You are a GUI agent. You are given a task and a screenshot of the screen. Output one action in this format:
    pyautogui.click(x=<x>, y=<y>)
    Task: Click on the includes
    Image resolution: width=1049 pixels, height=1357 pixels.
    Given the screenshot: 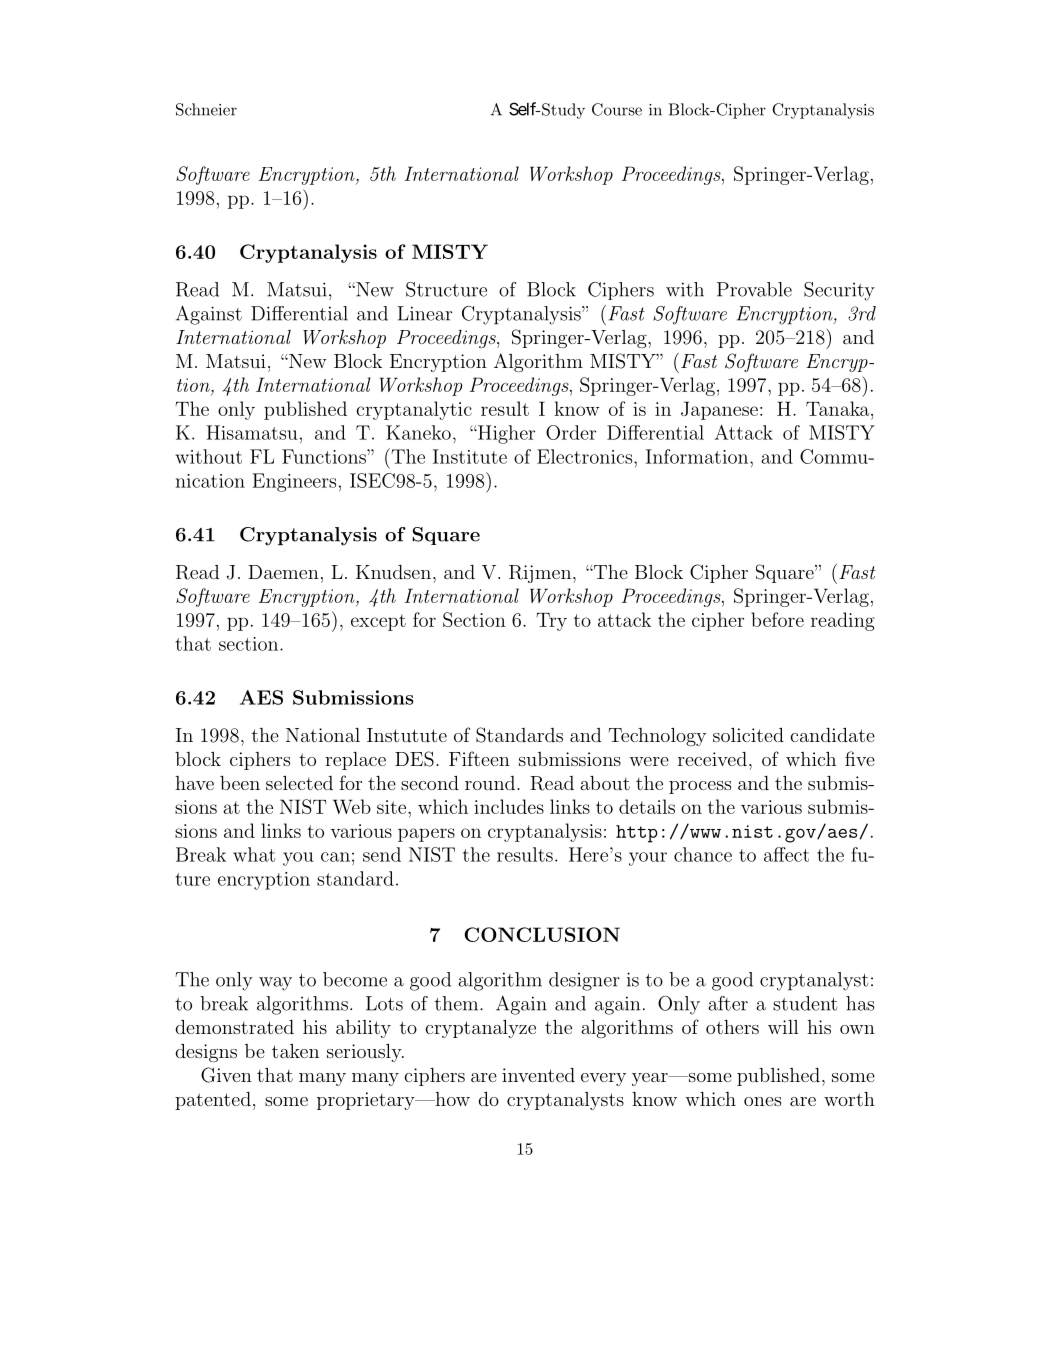 What is the action you would take?
    pyautogui.click(x=509, y=806)
